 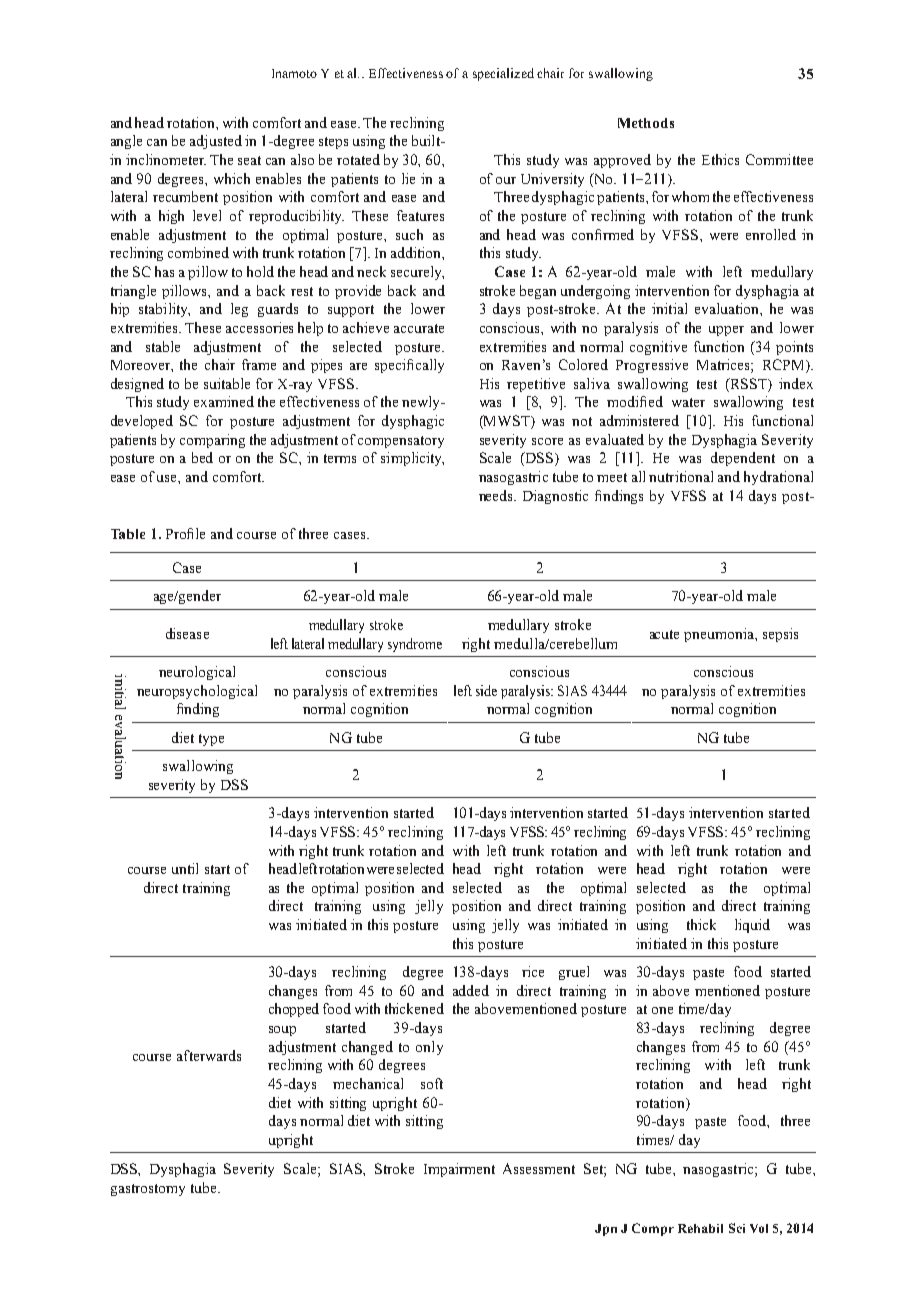 I want to click on nutritional, so click(x=681, y=476).
